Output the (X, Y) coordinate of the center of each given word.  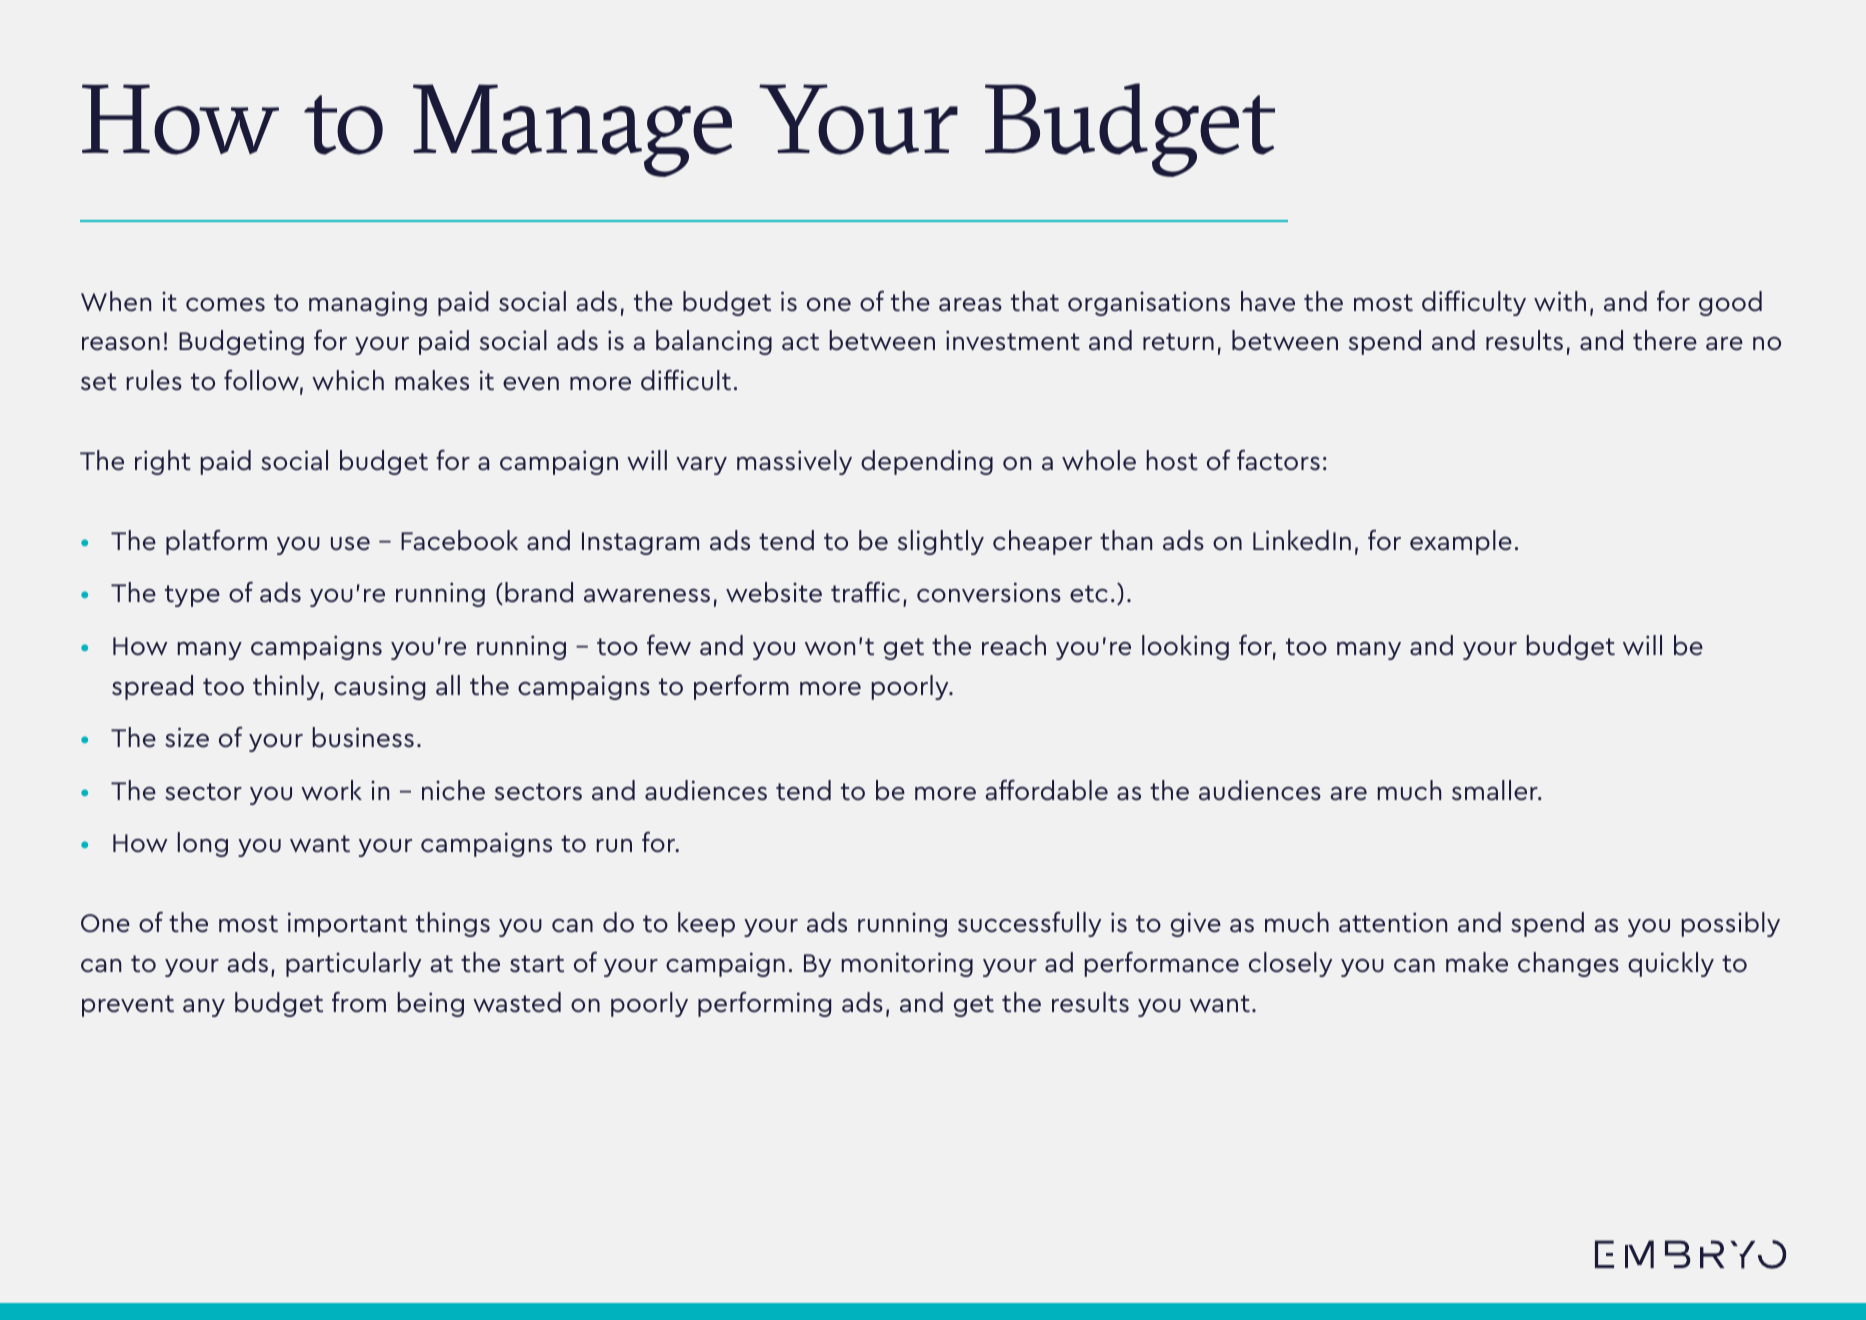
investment (1013, 340)
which (348, 380)
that (1035, 301)
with (1560, 301)
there (1665, 340)
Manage (572, 130)
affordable (1046, 790)
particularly (353, 964)
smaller (1496, 790)
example (1461, 542)
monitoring (907, 964)
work (331, 790)
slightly (941, 542)
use (350, 544)
